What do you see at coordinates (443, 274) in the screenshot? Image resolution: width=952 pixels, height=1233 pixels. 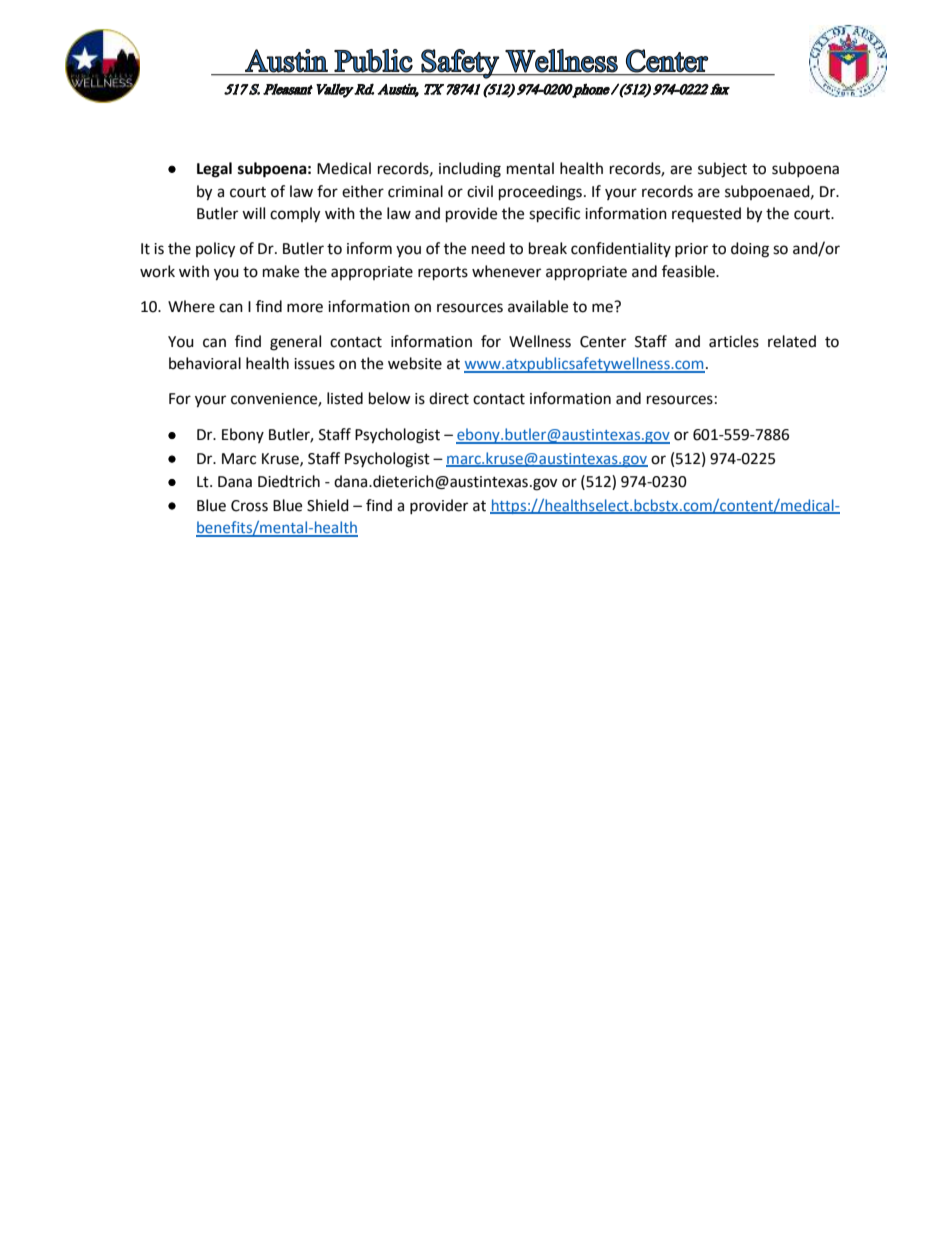 I see `reports` at bounding box center [443, 274].
